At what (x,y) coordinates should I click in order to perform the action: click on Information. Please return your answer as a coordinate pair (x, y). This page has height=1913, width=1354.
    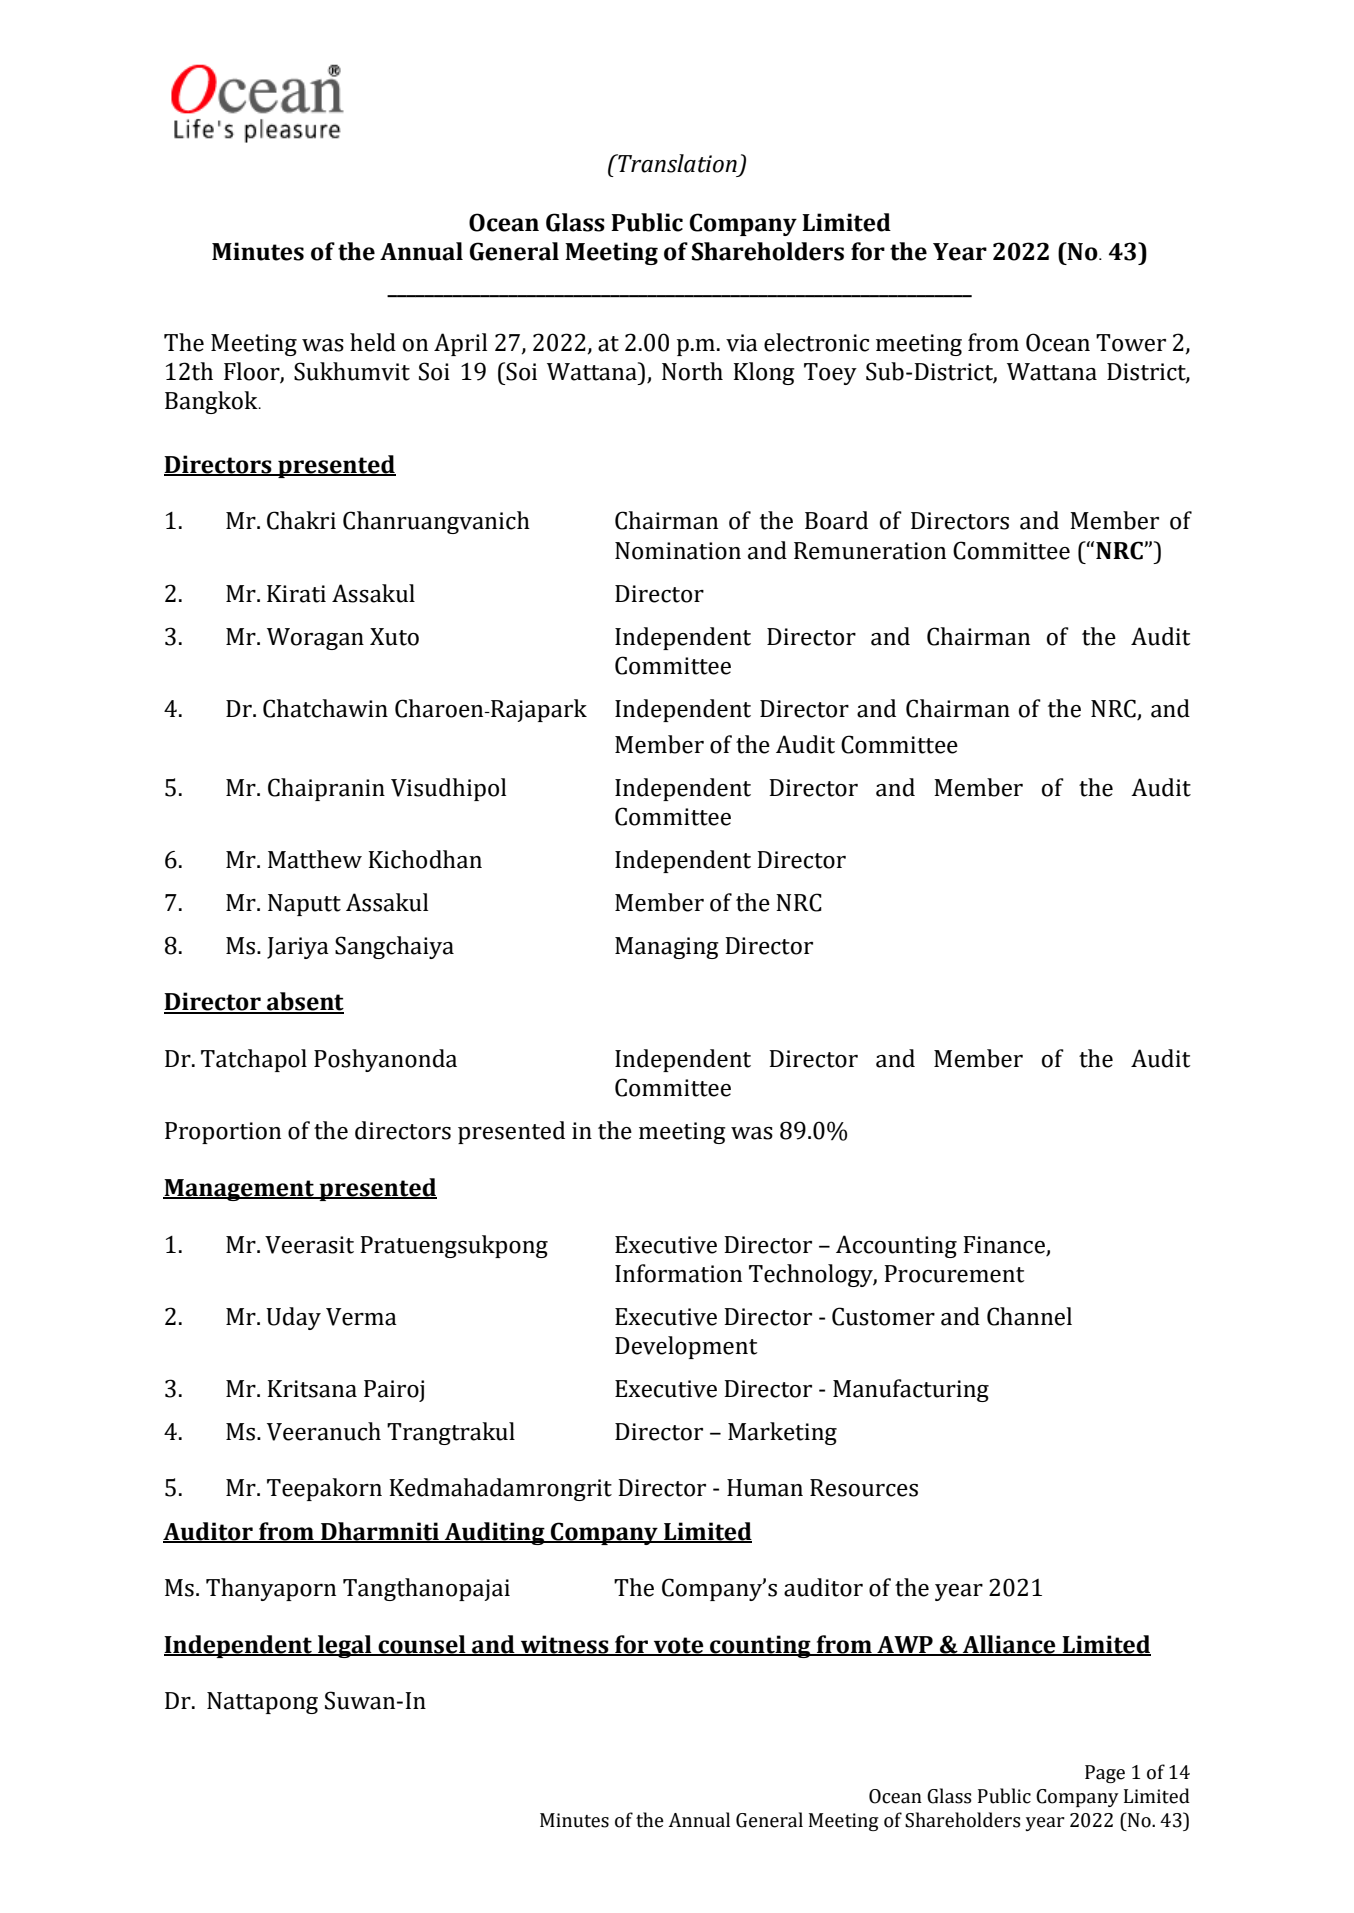
    Looking at the image, I should click on (678, 1273).
